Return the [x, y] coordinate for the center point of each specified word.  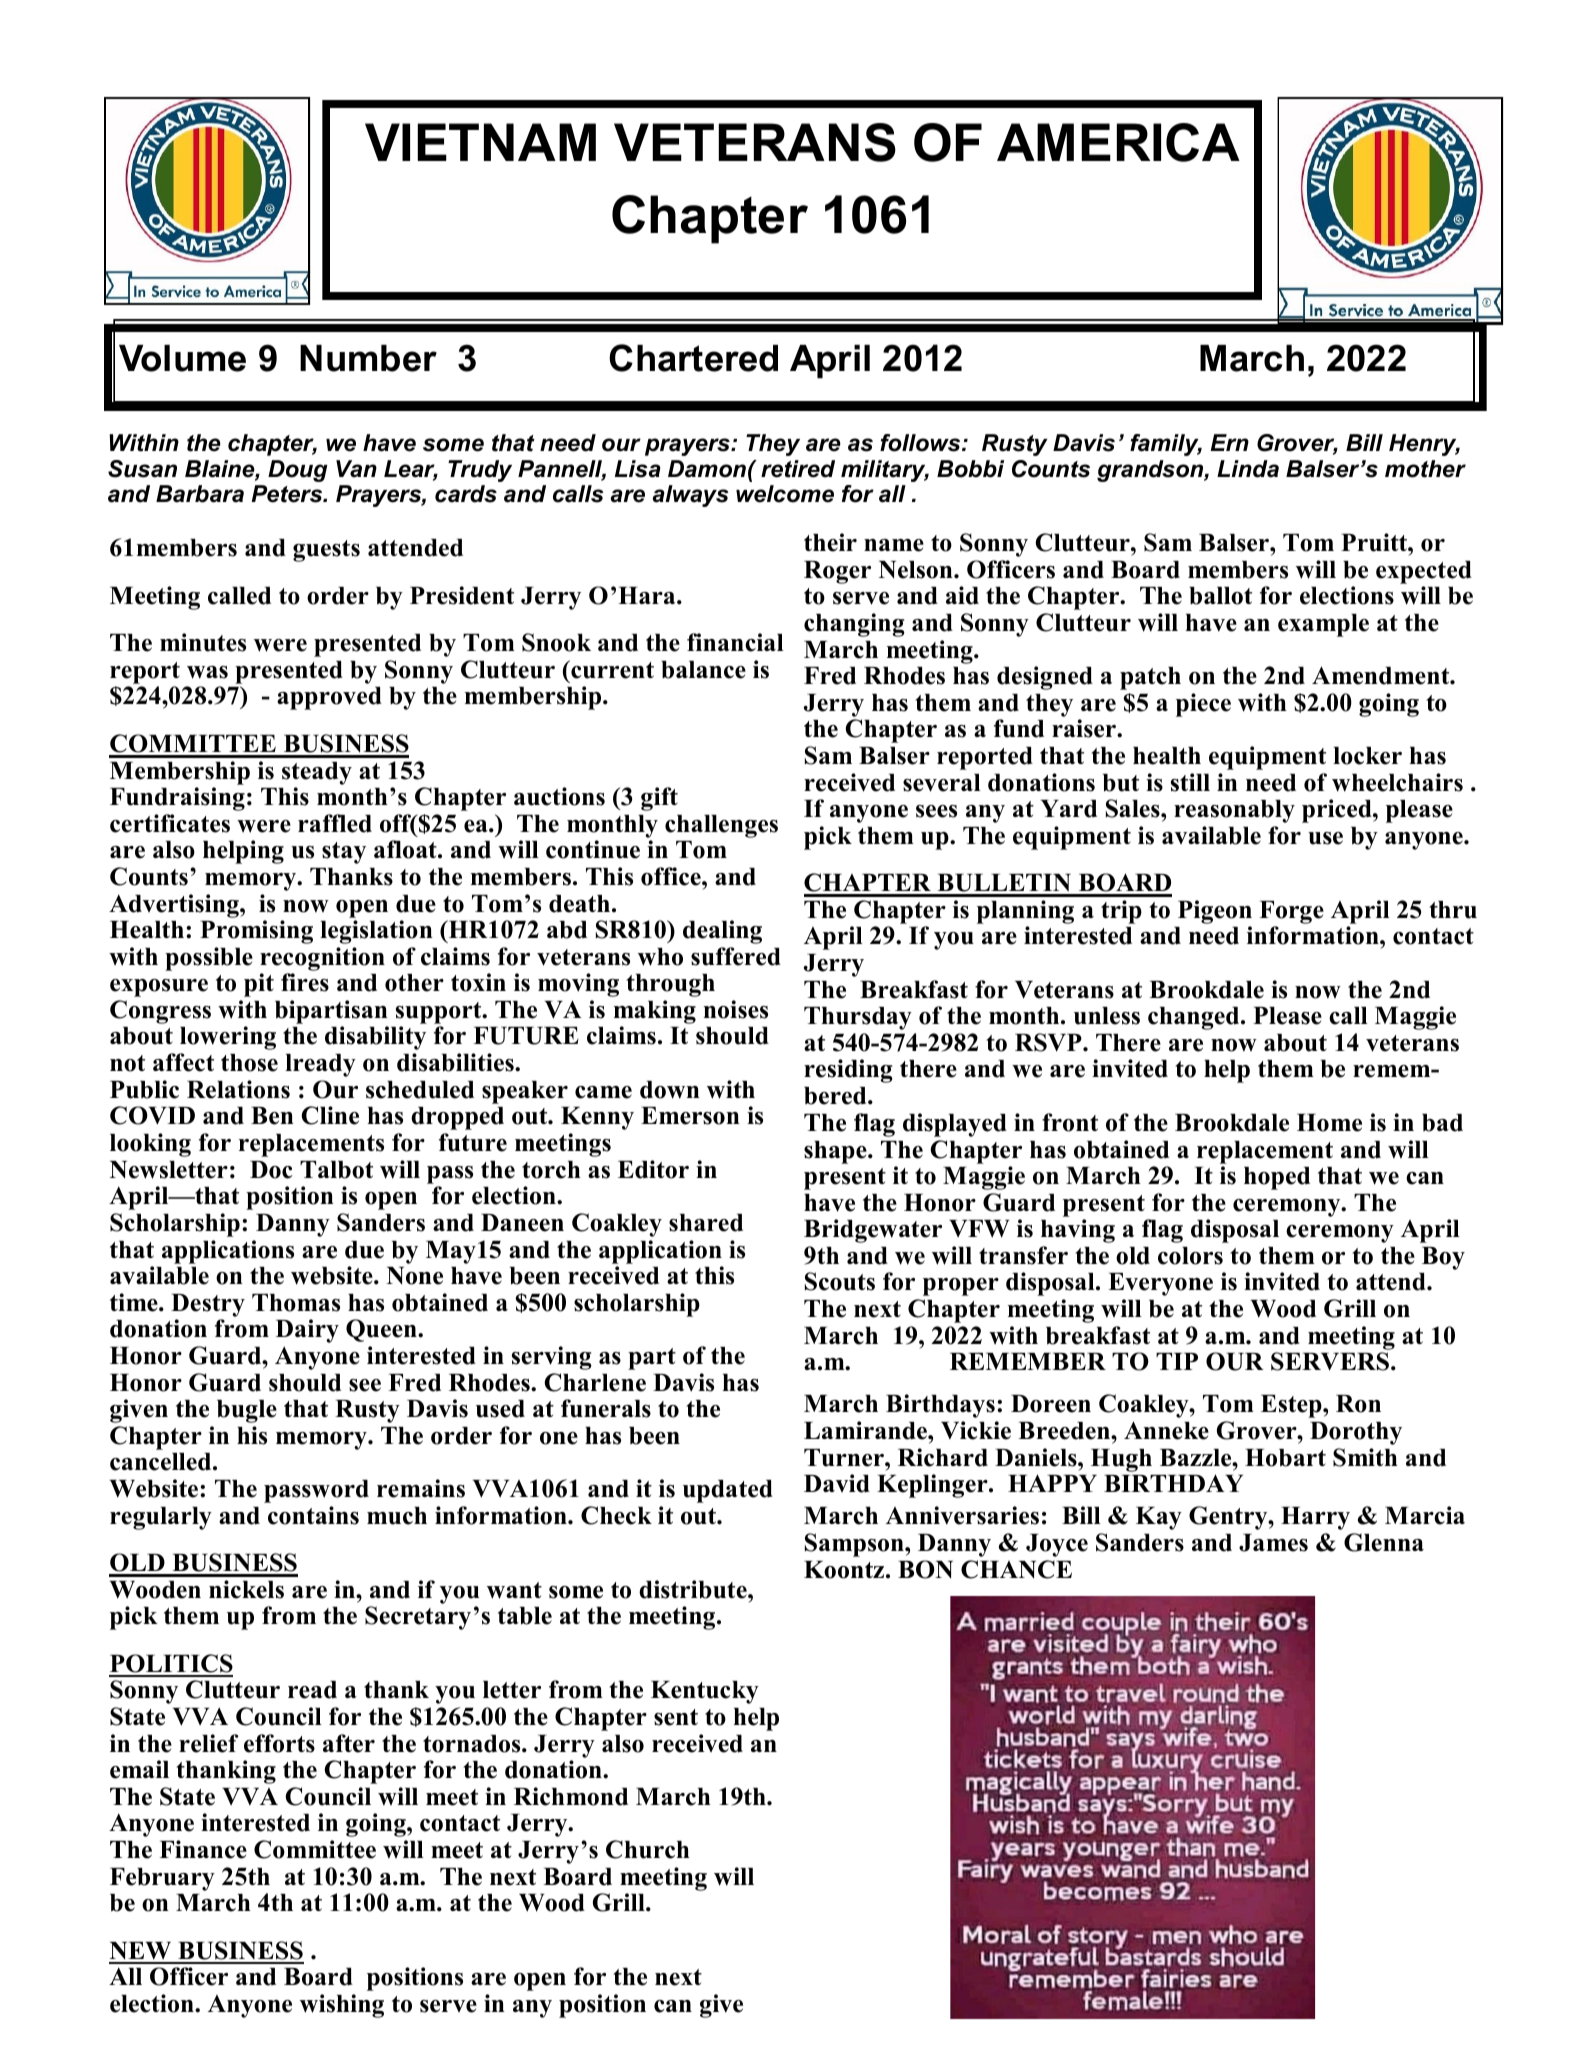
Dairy [307, 1331]
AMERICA [1118, 142]
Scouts [840, 1281]
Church [648, 1849]
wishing [342, 2006]
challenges [721, 826]
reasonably [1234, 811]
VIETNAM [480, 142]
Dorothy [1356, 1433]
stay [344, 853]
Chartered [693, 358]
